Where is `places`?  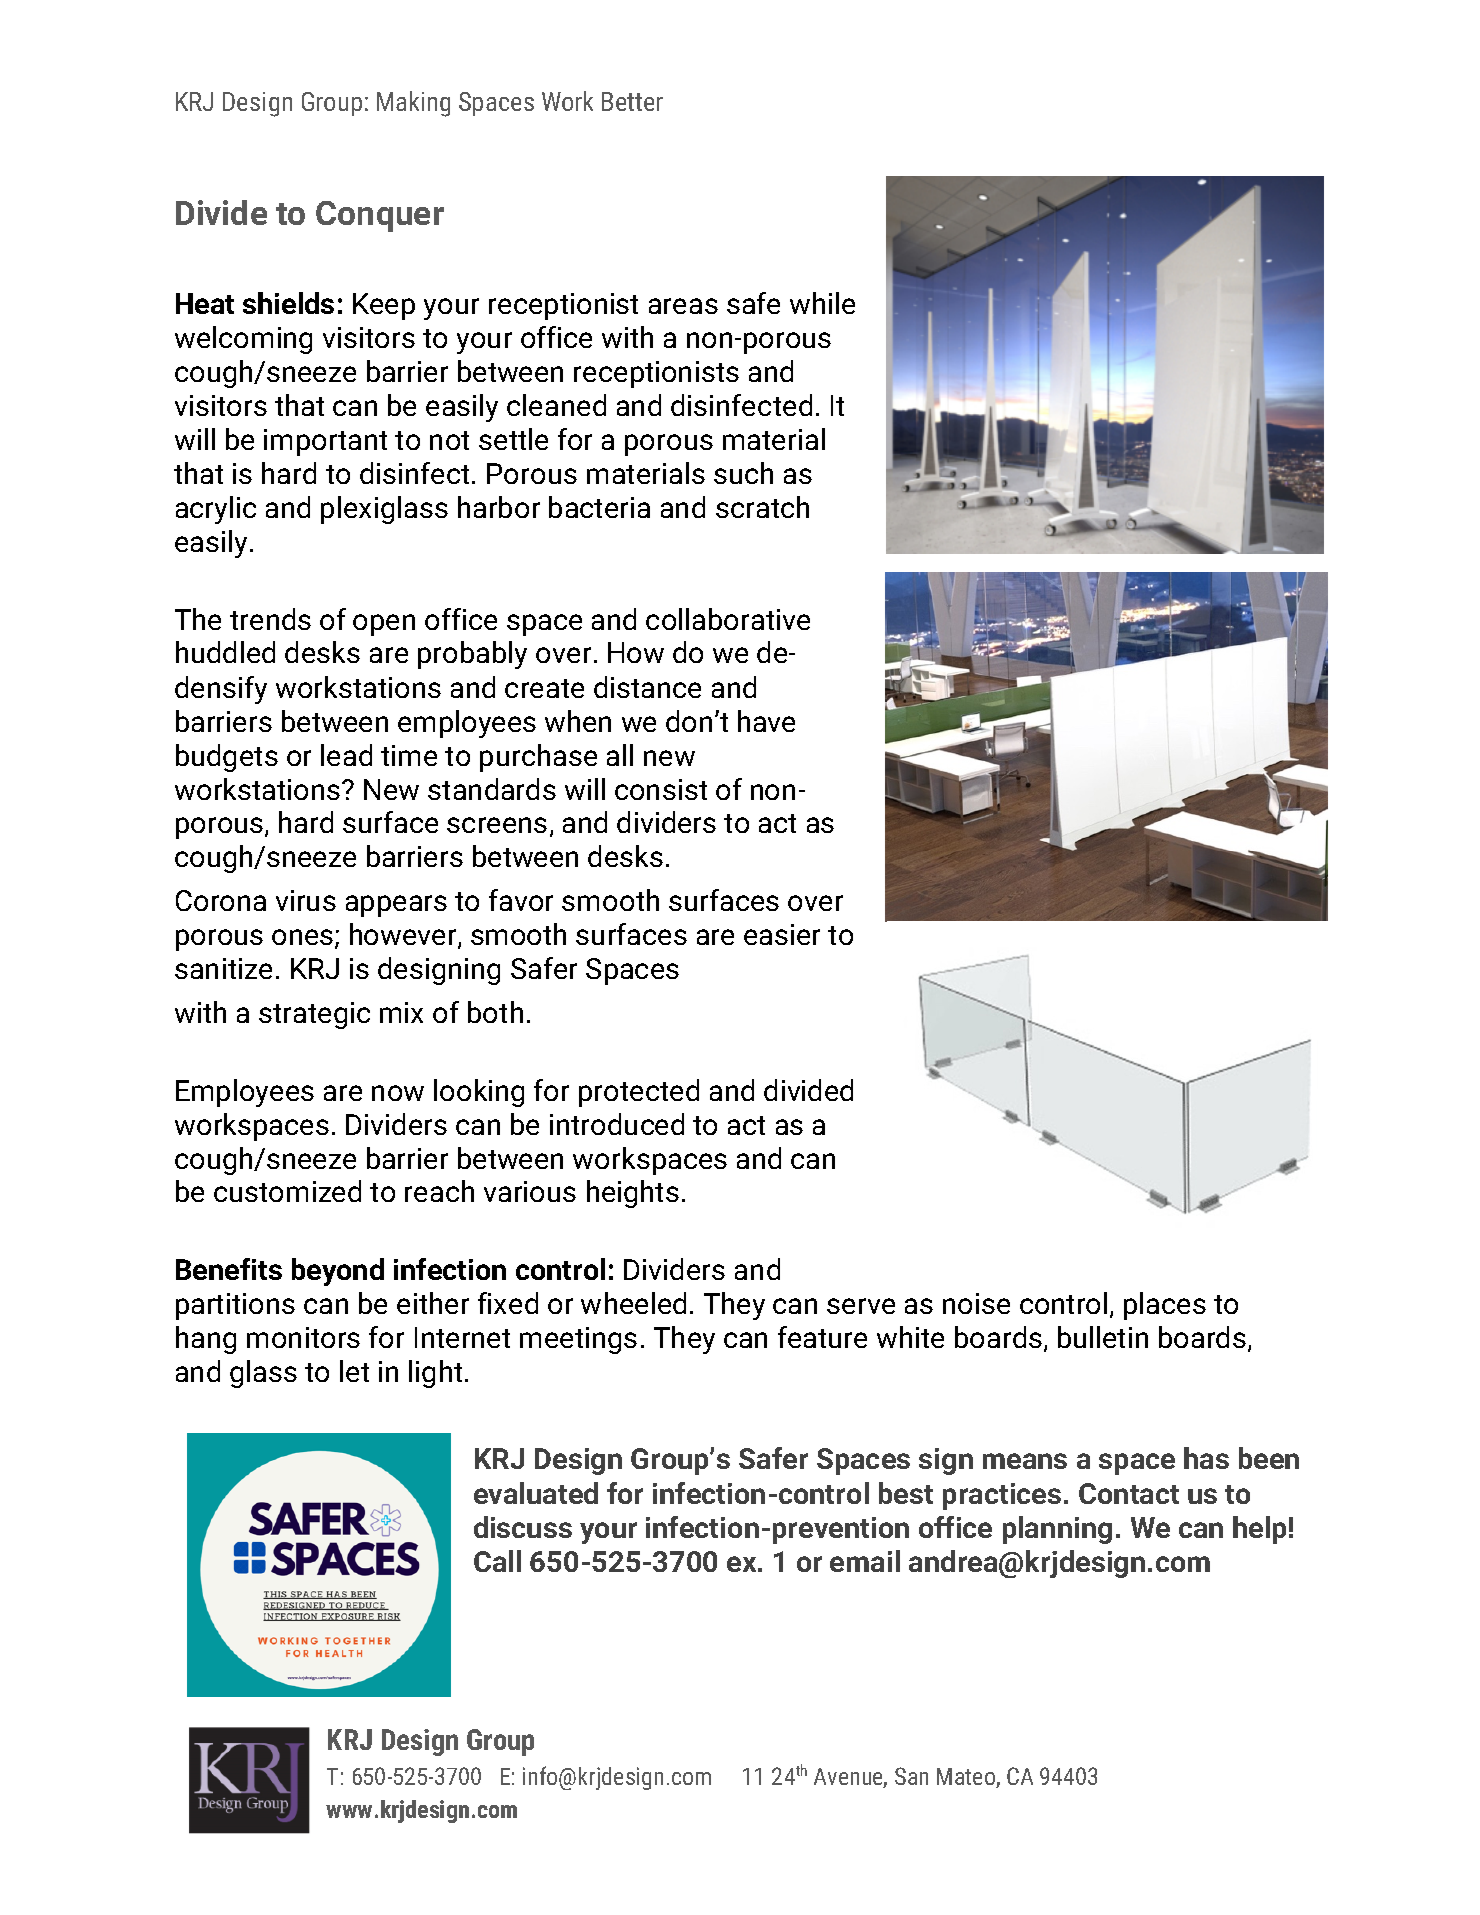
places is located at coordinates (1165, 1306).
